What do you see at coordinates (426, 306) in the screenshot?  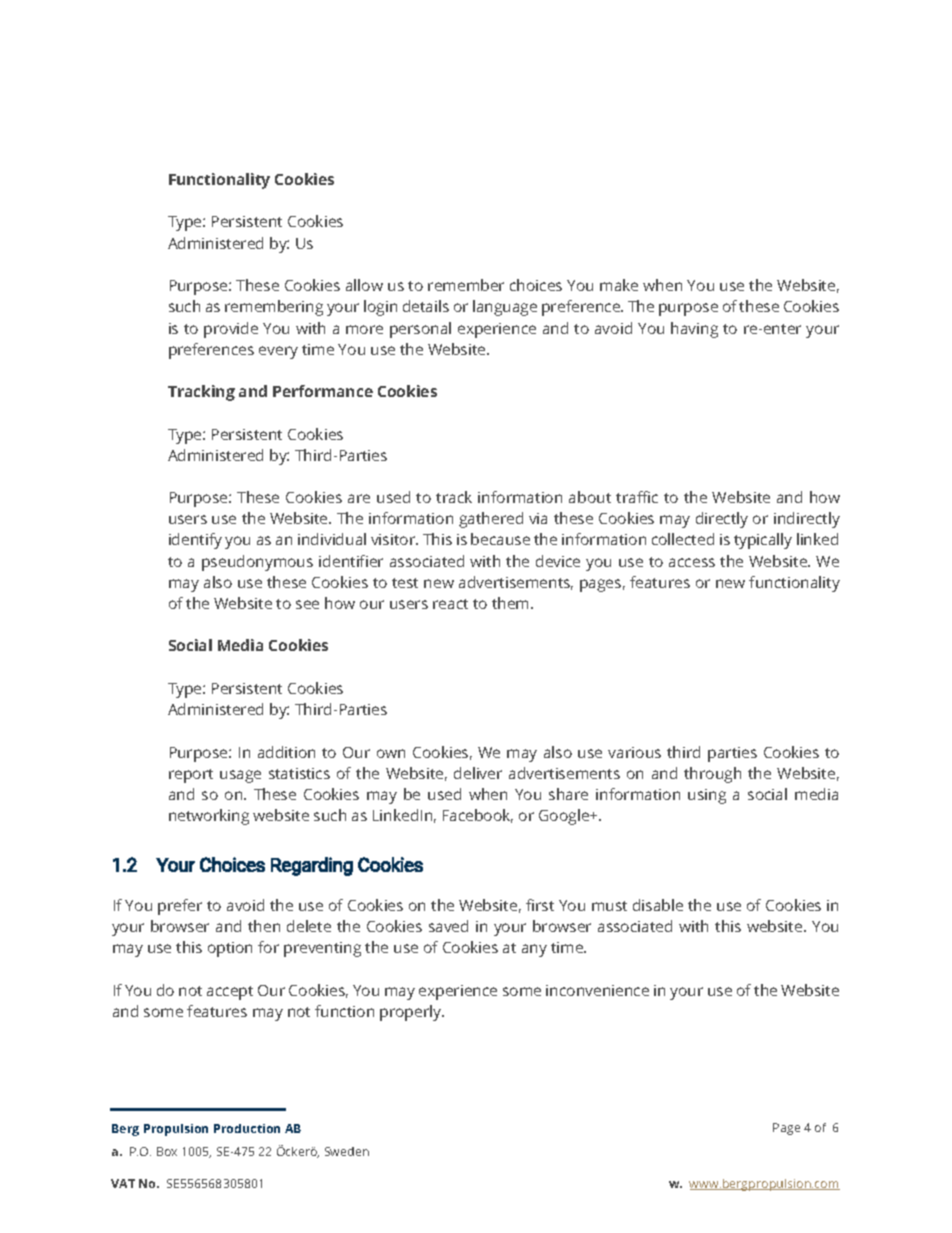 I see `details` at bounding box center [426, 306].
